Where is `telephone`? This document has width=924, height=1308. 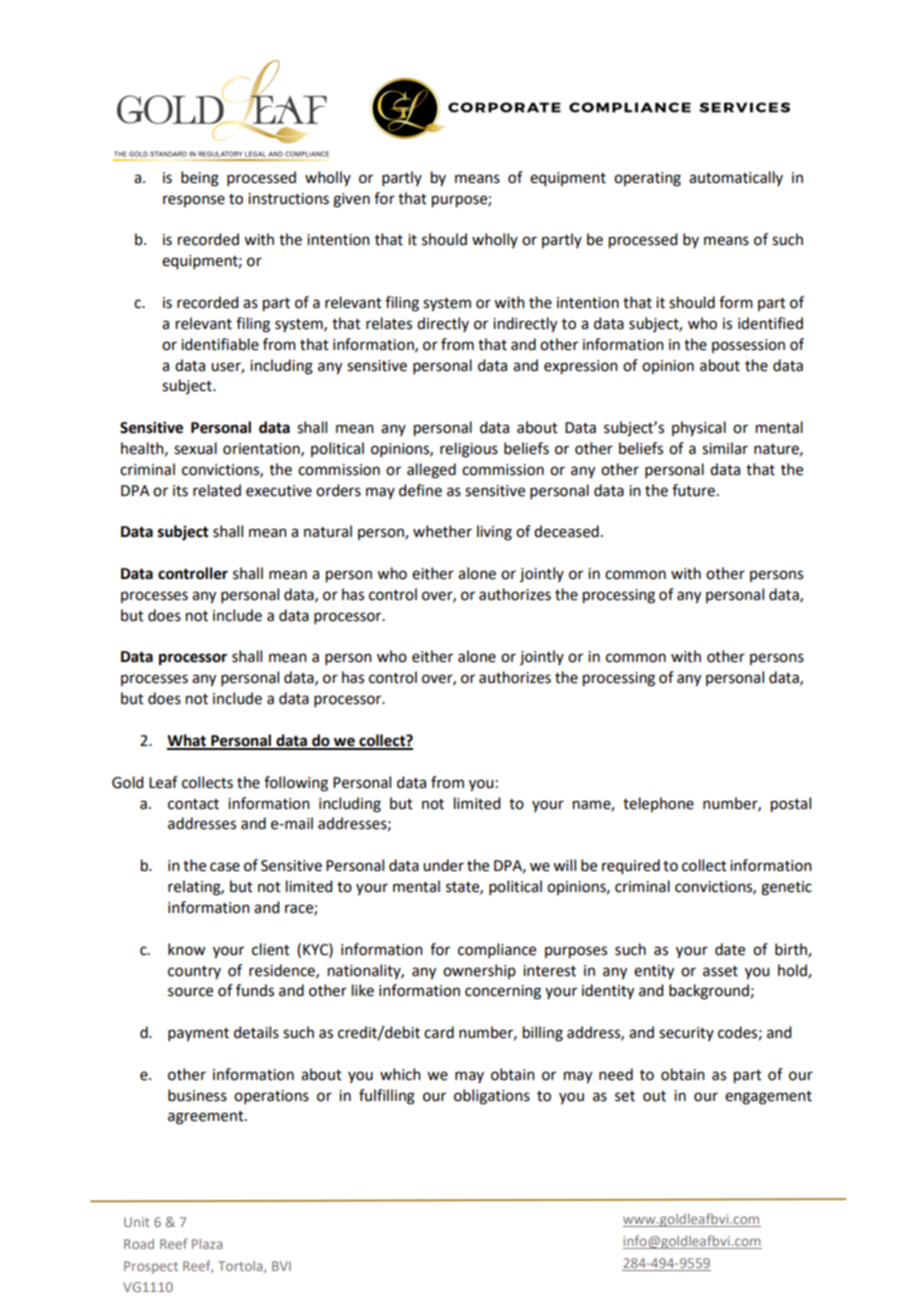
telephone is located at coordinates (658, 804).
